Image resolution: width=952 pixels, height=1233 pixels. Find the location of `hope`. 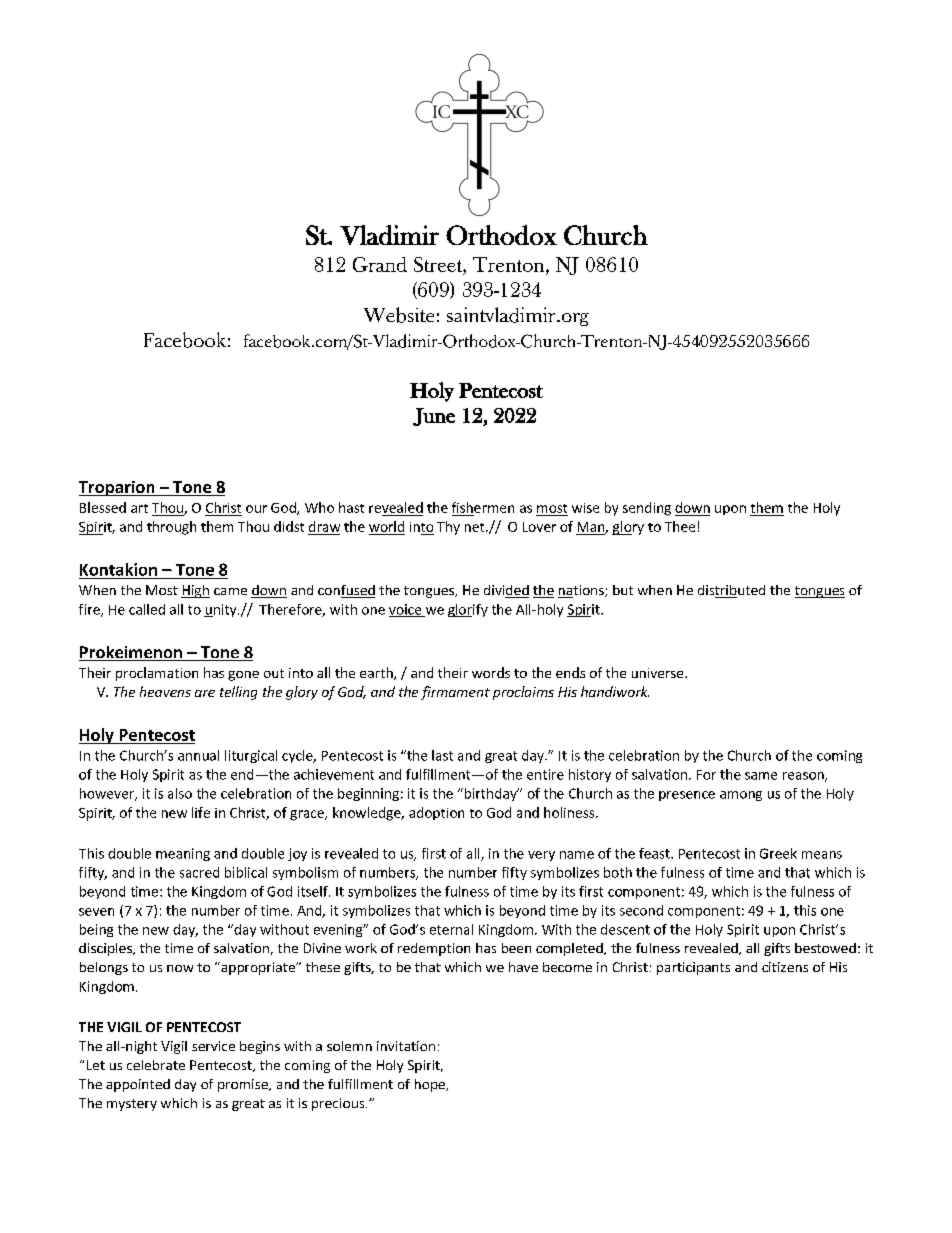

hope is located at coordinates (431, 1085).
